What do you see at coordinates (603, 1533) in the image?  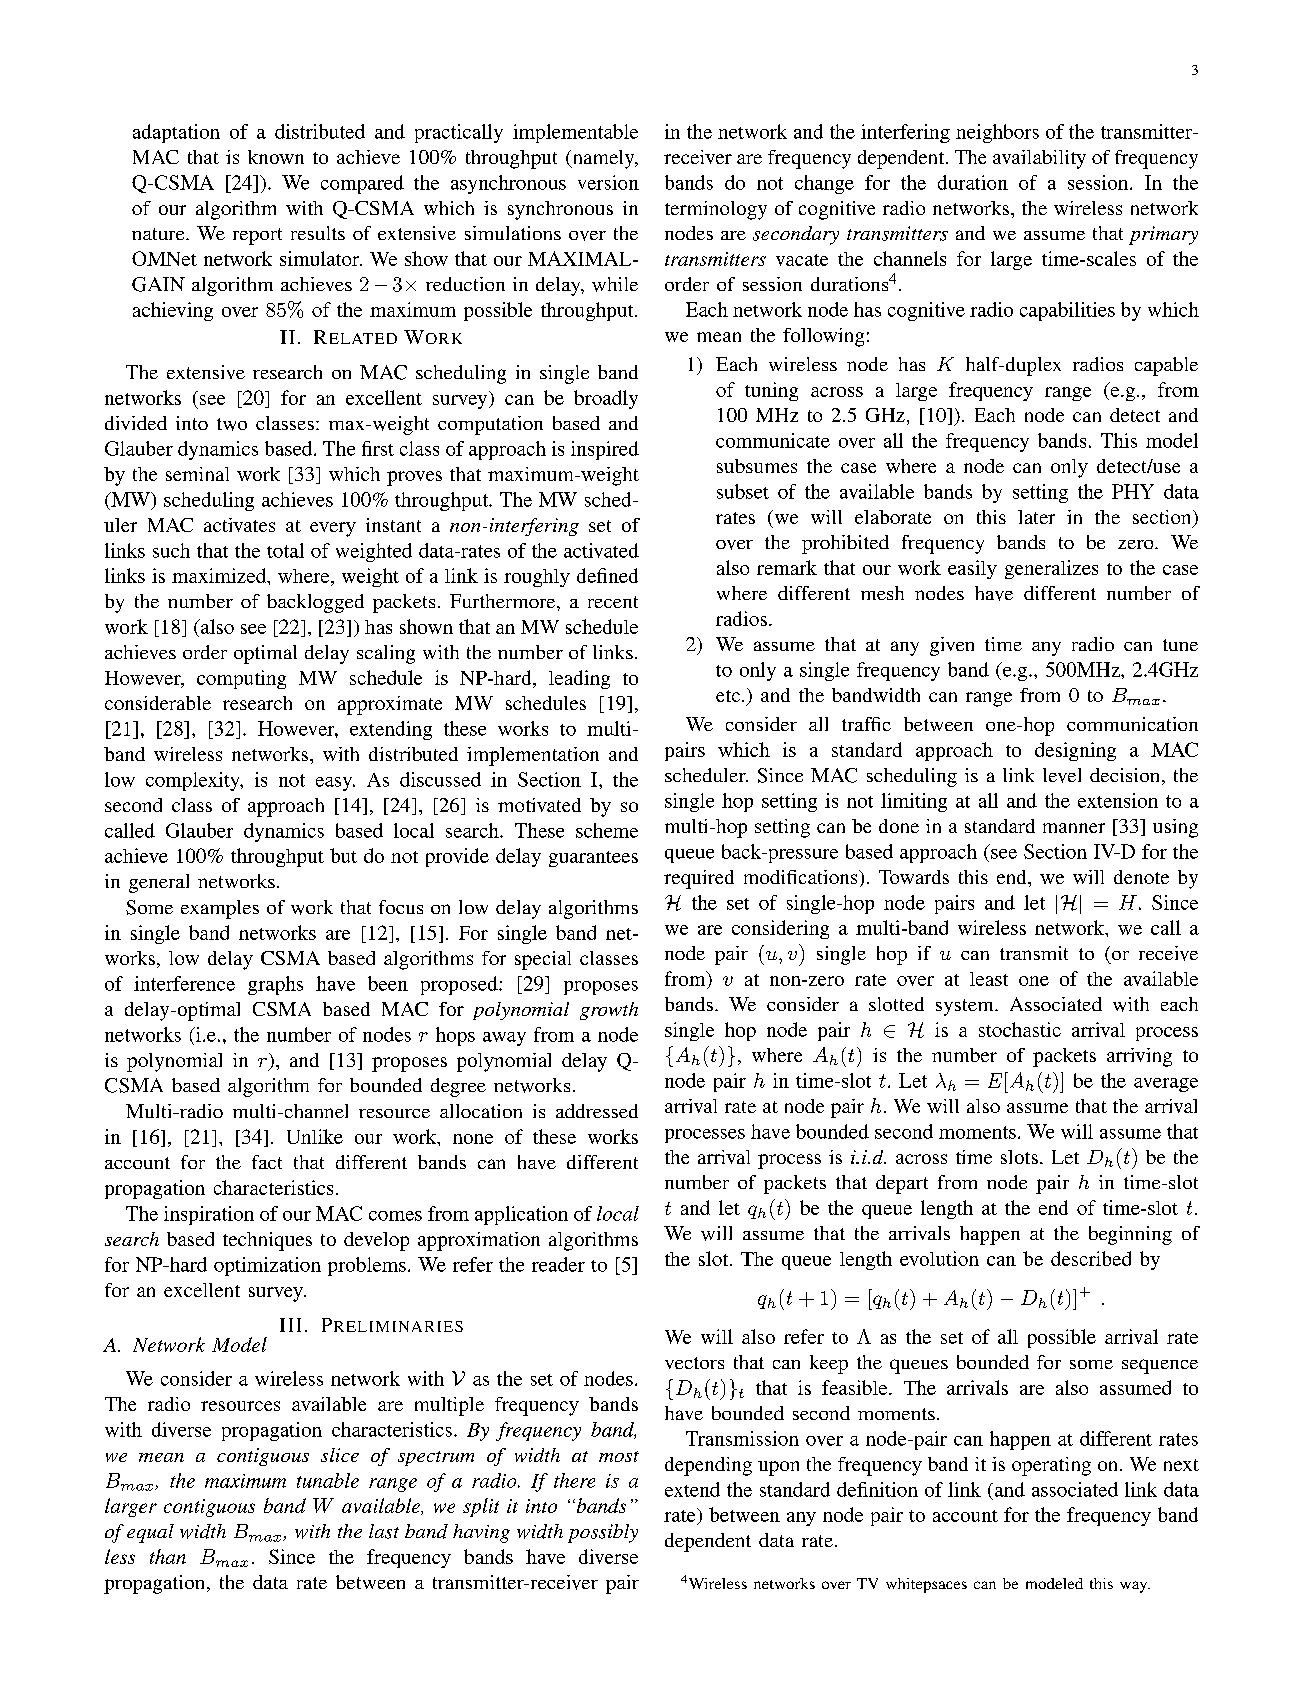 I see `possibly` at bounding box center [603, 1533].
